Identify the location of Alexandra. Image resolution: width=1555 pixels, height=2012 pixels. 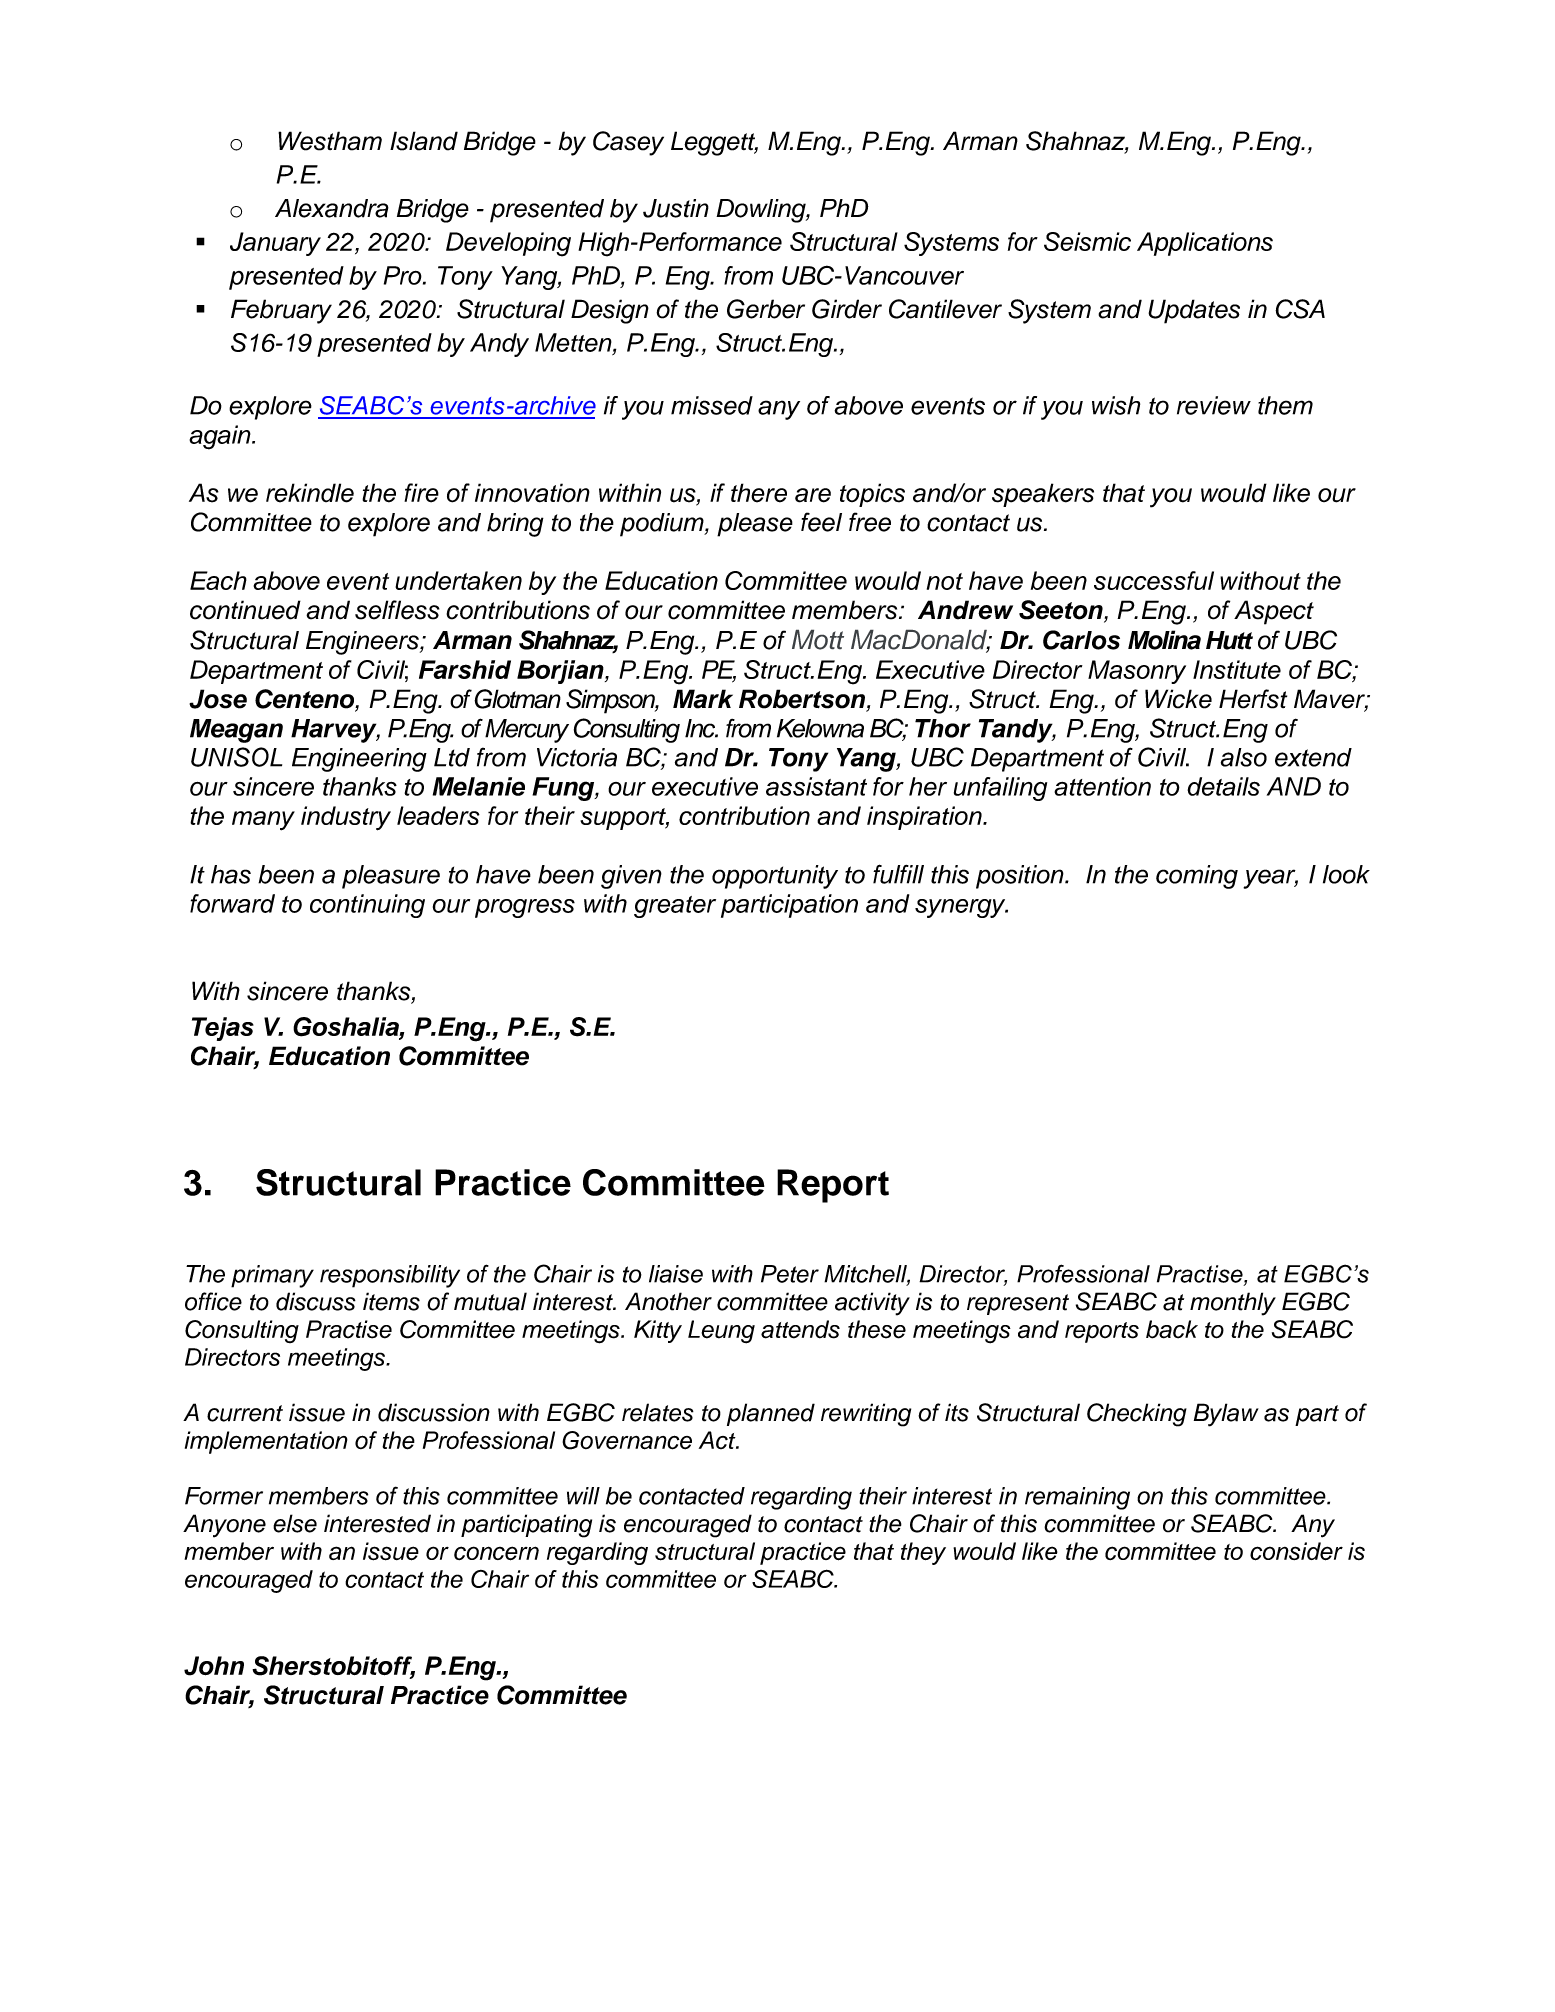
(332, 208).
